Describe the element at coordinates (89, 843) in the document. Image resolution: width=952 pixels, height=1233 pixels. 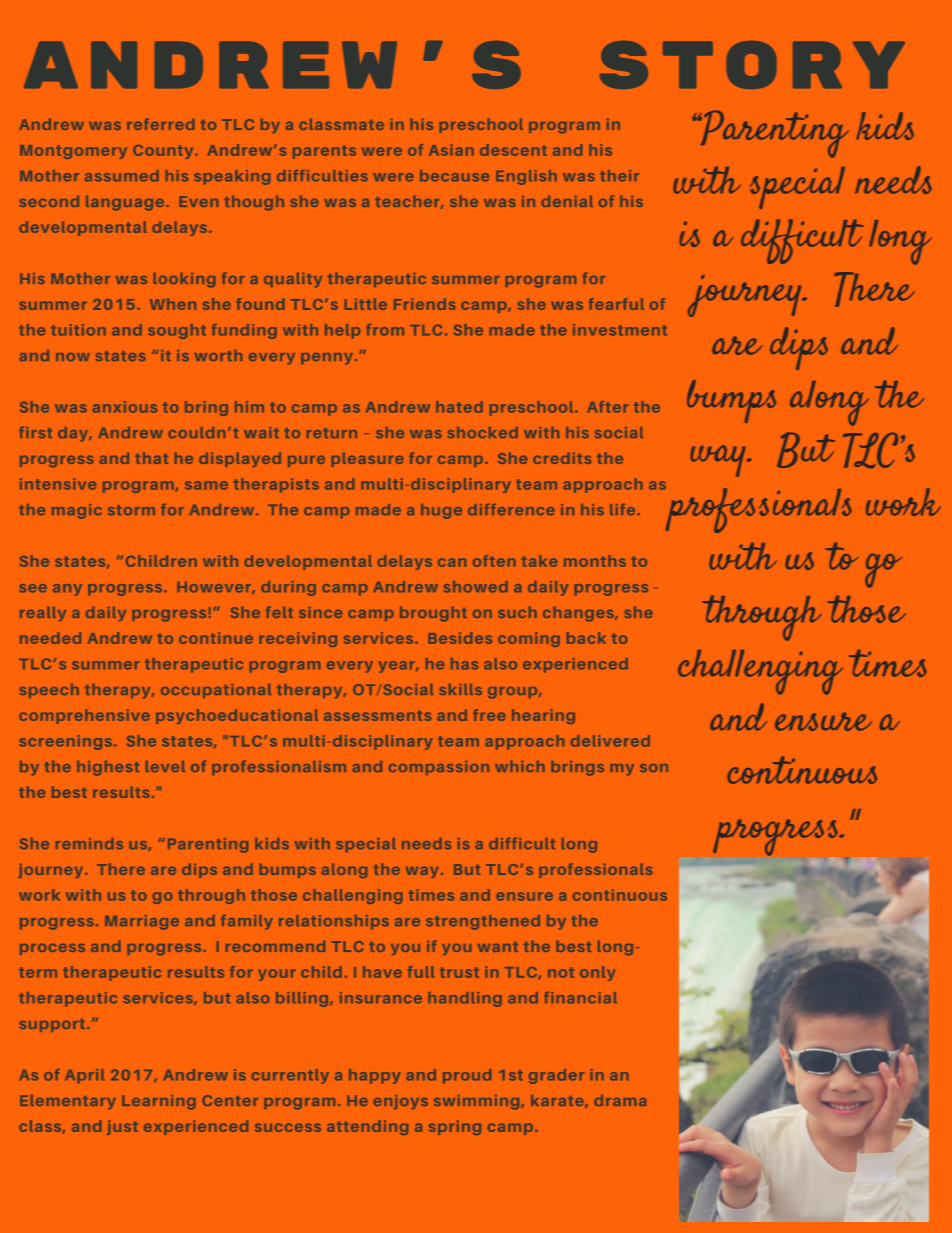
I see `reminds` at that location.
